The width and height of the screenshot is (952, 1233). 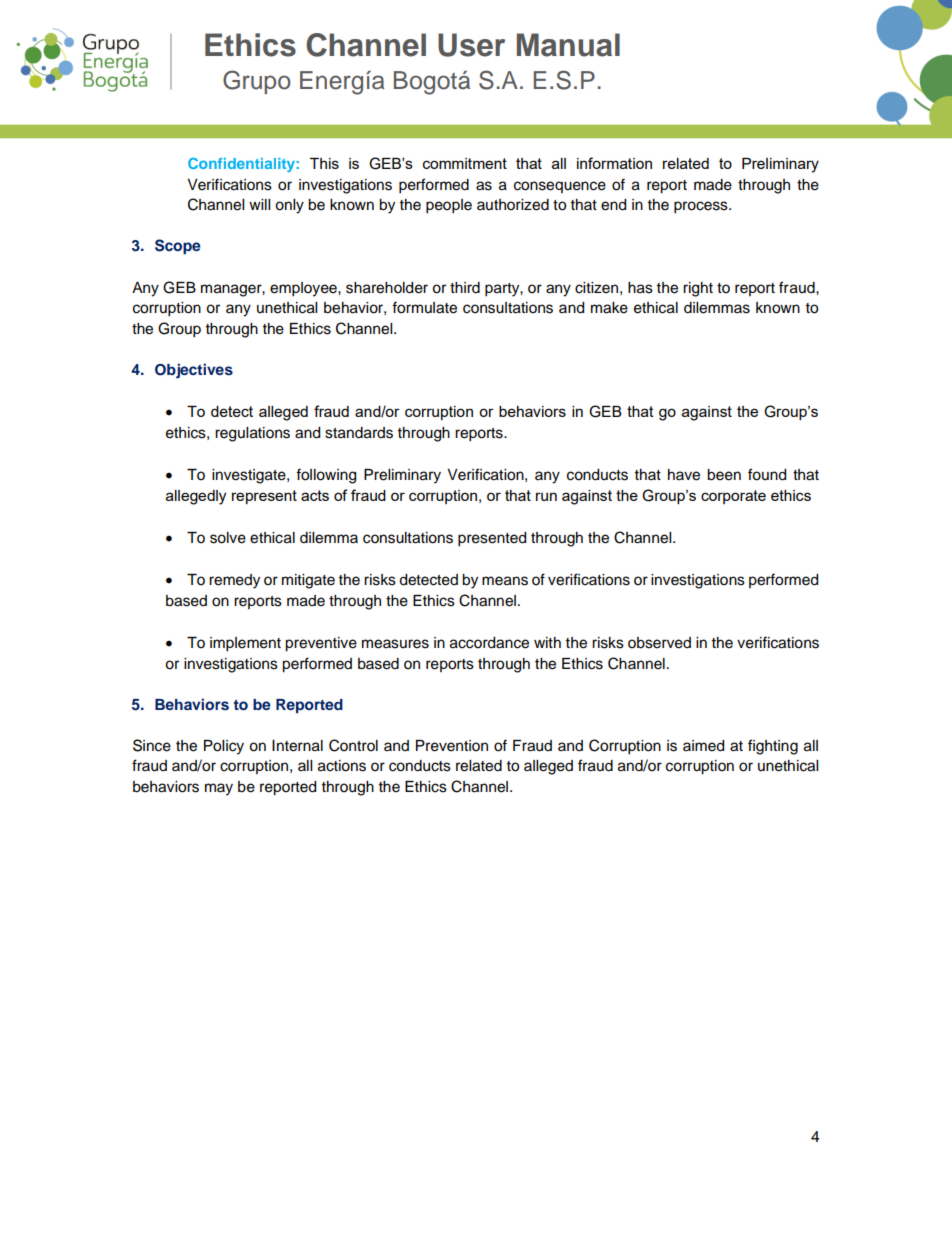 I want to click on Manual, so click(x=568, y=45).
